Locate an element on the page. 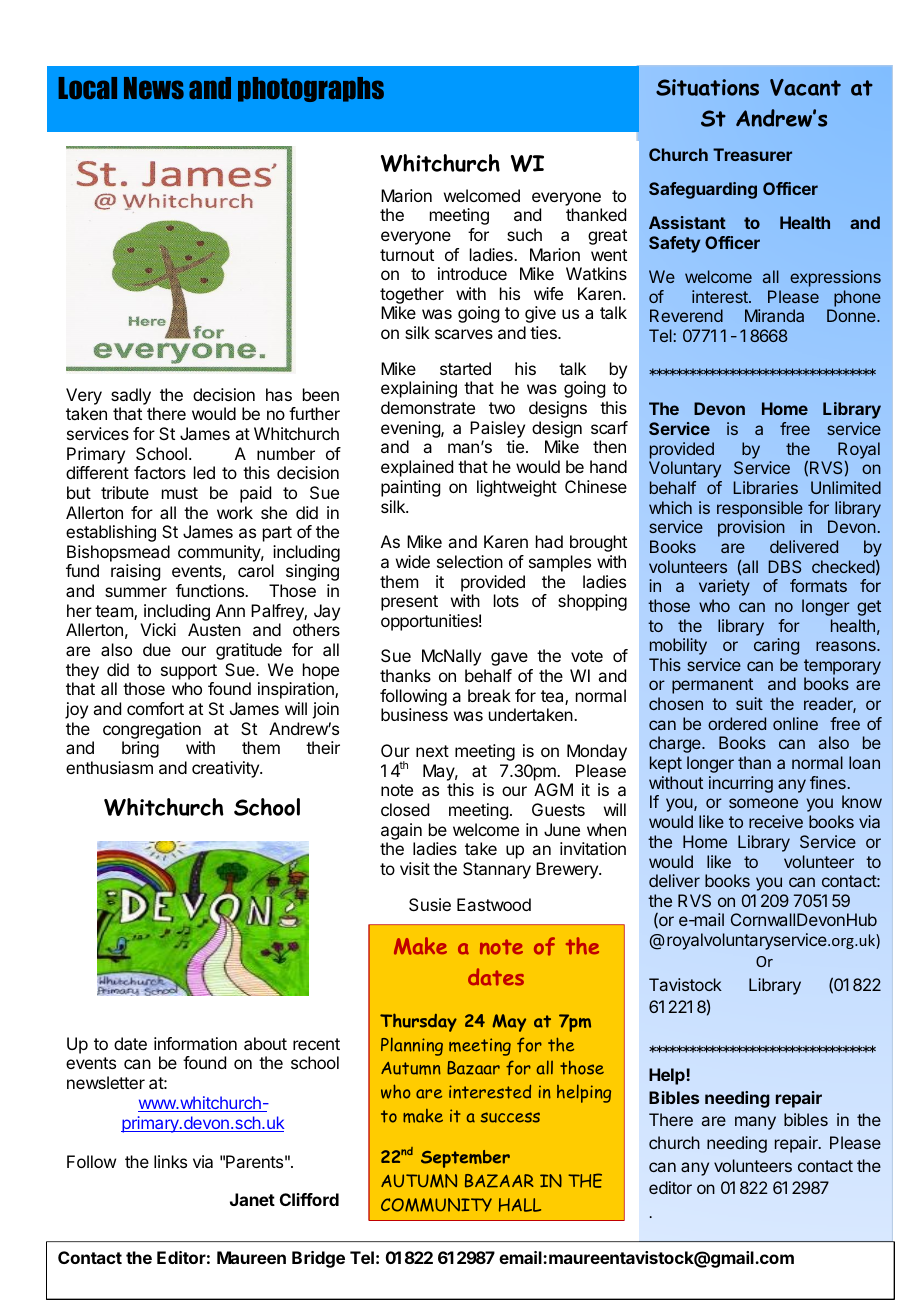  Local is located at coordinates (88, 88).
